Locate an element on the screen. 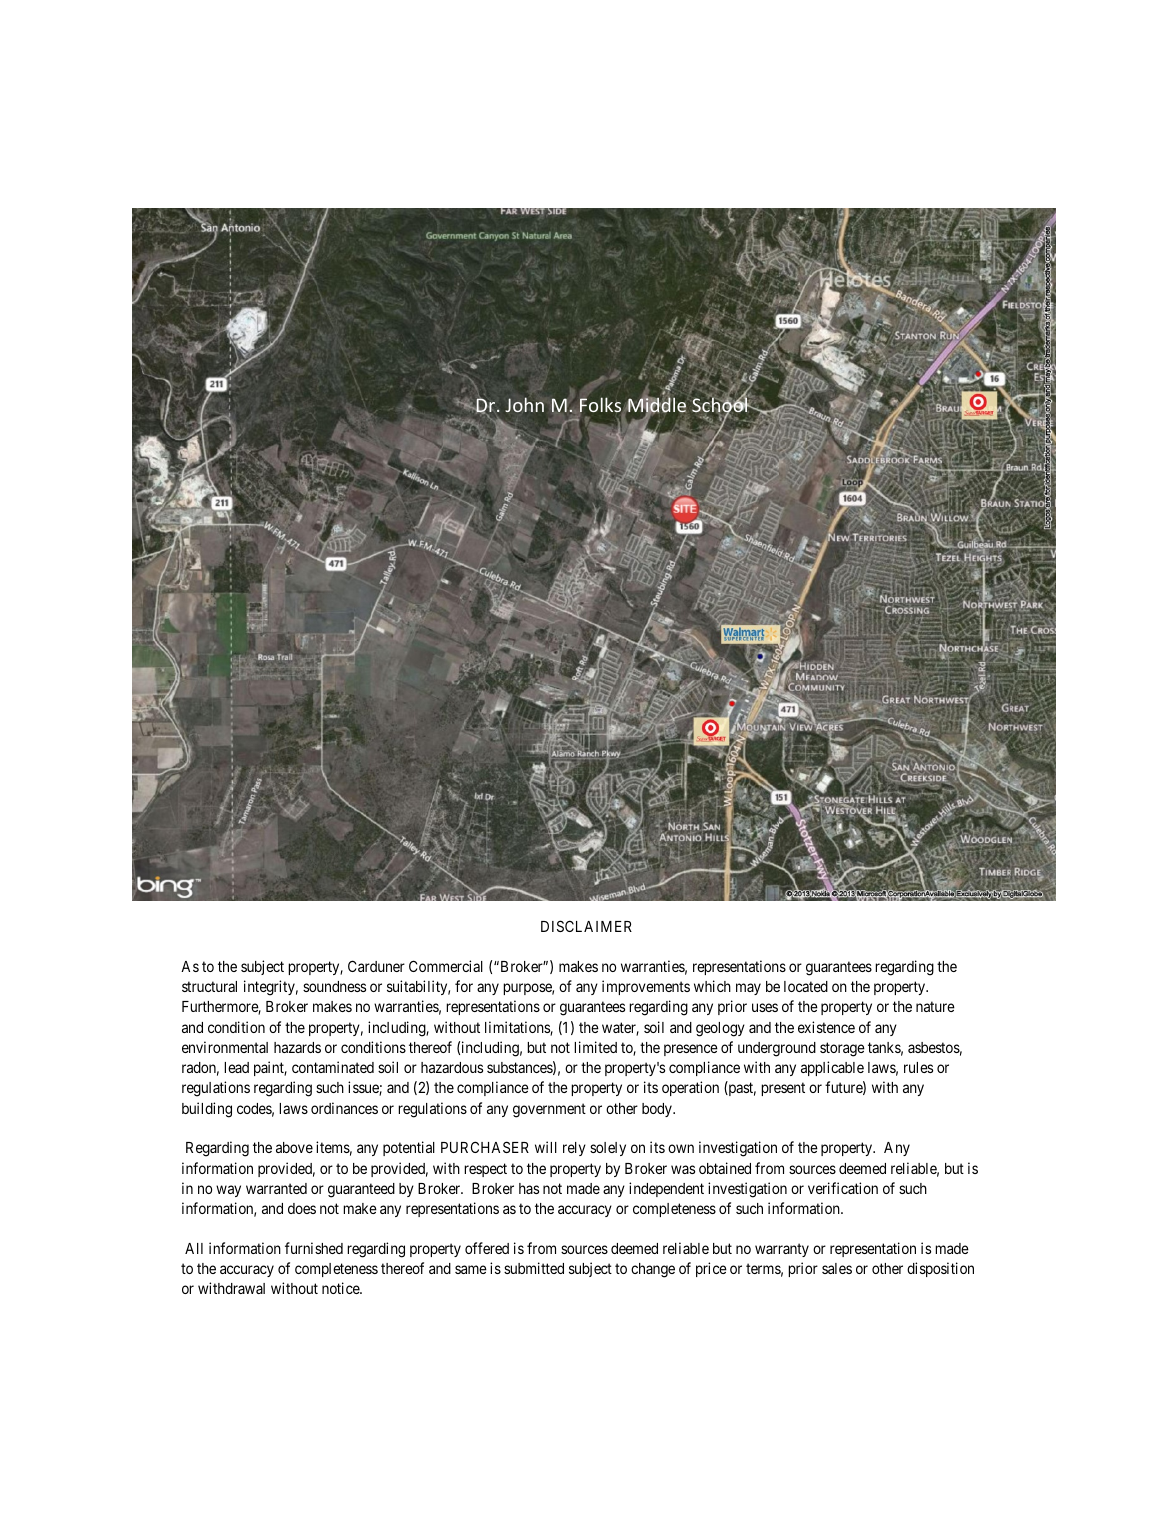 This screenshot has width=1174, height=1519. which is located at coordinates (712, 986).
